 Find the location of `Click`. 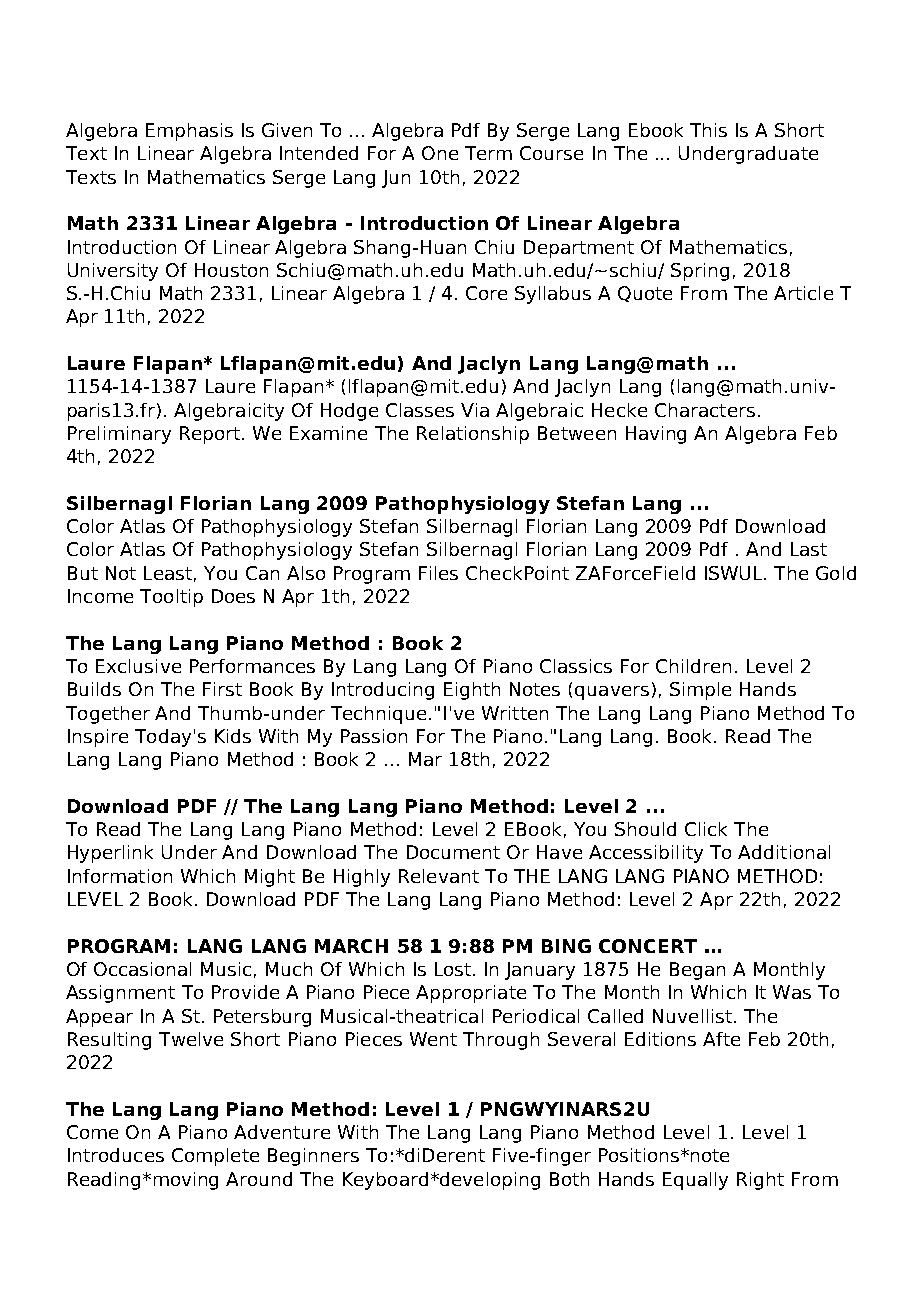

Click is located at coordinates (706, 829).
